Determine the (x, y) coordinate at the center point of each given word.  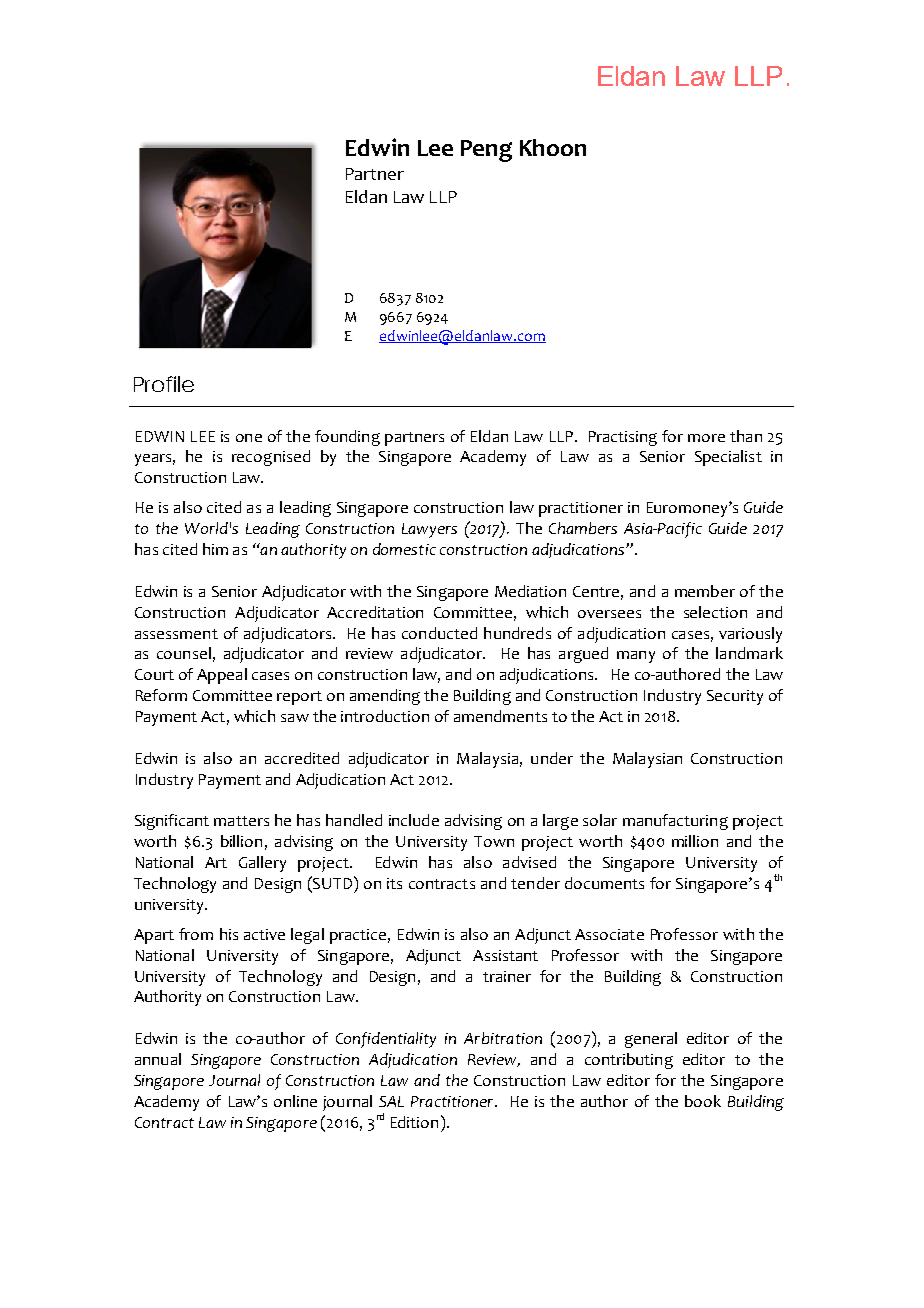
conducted (439, 633)
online (295, 1101)
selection (715, 612)
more (706, 438)
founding (347, 438)
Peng (486, 151)
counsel (184, 653)
